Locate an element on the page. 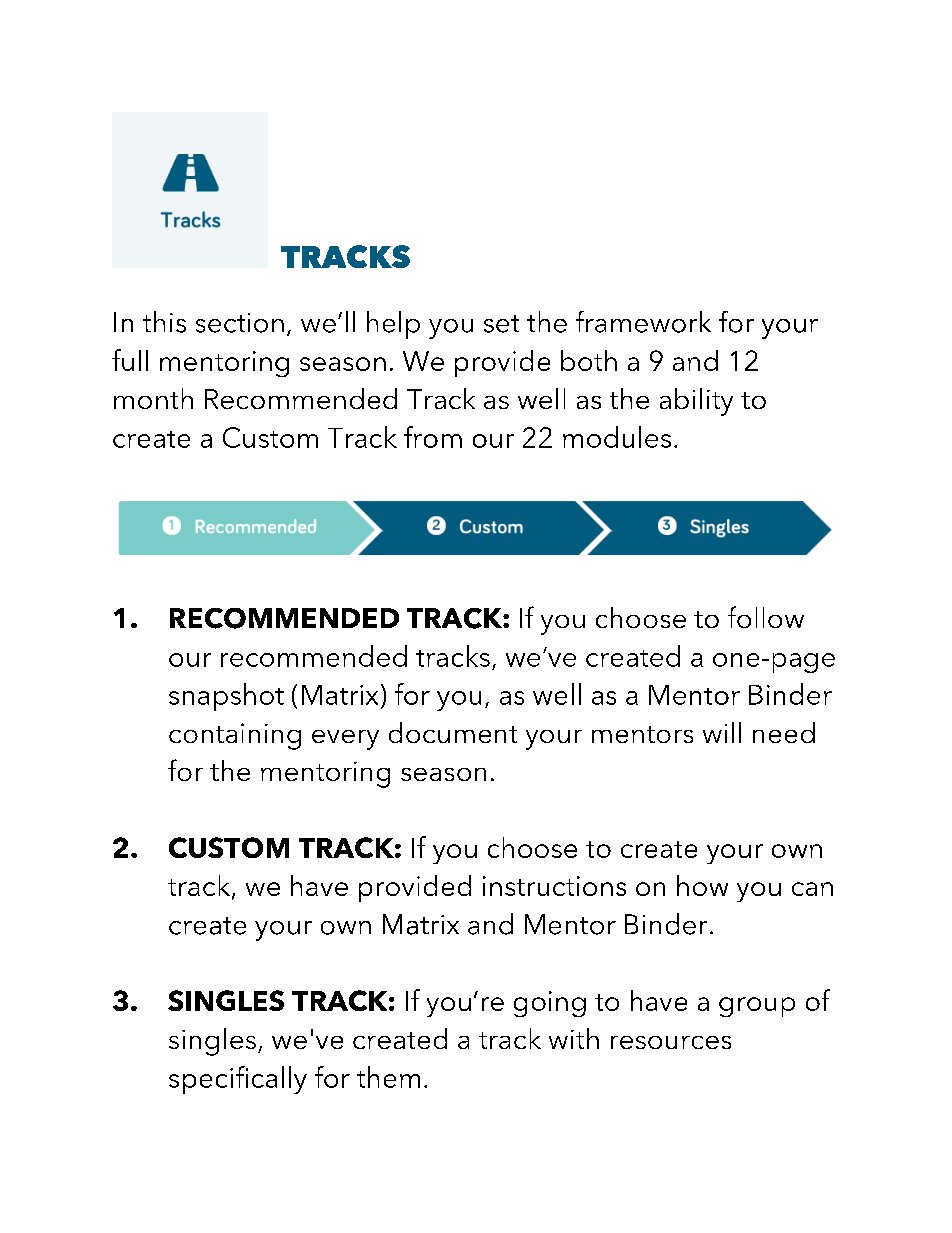 This document has width=952, height=1233. section is located at coordinates (240, 323).
